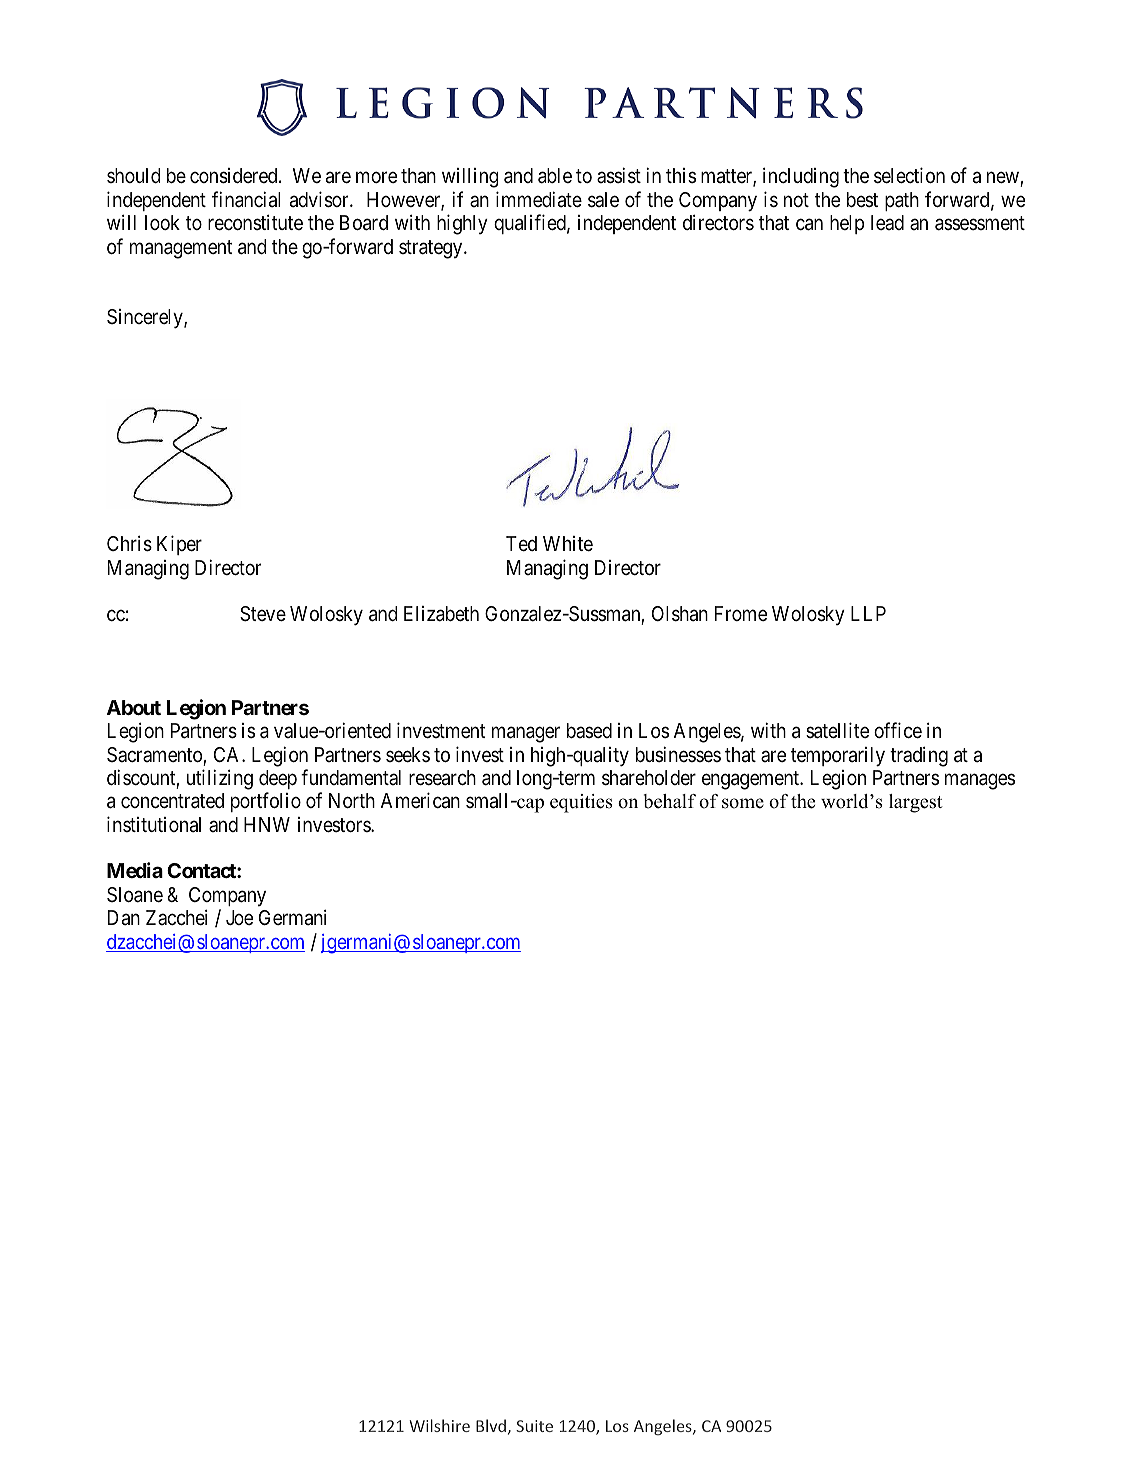 This screenshot has width=1131, height=1464. I want to click on equities, so click(581, 803).
